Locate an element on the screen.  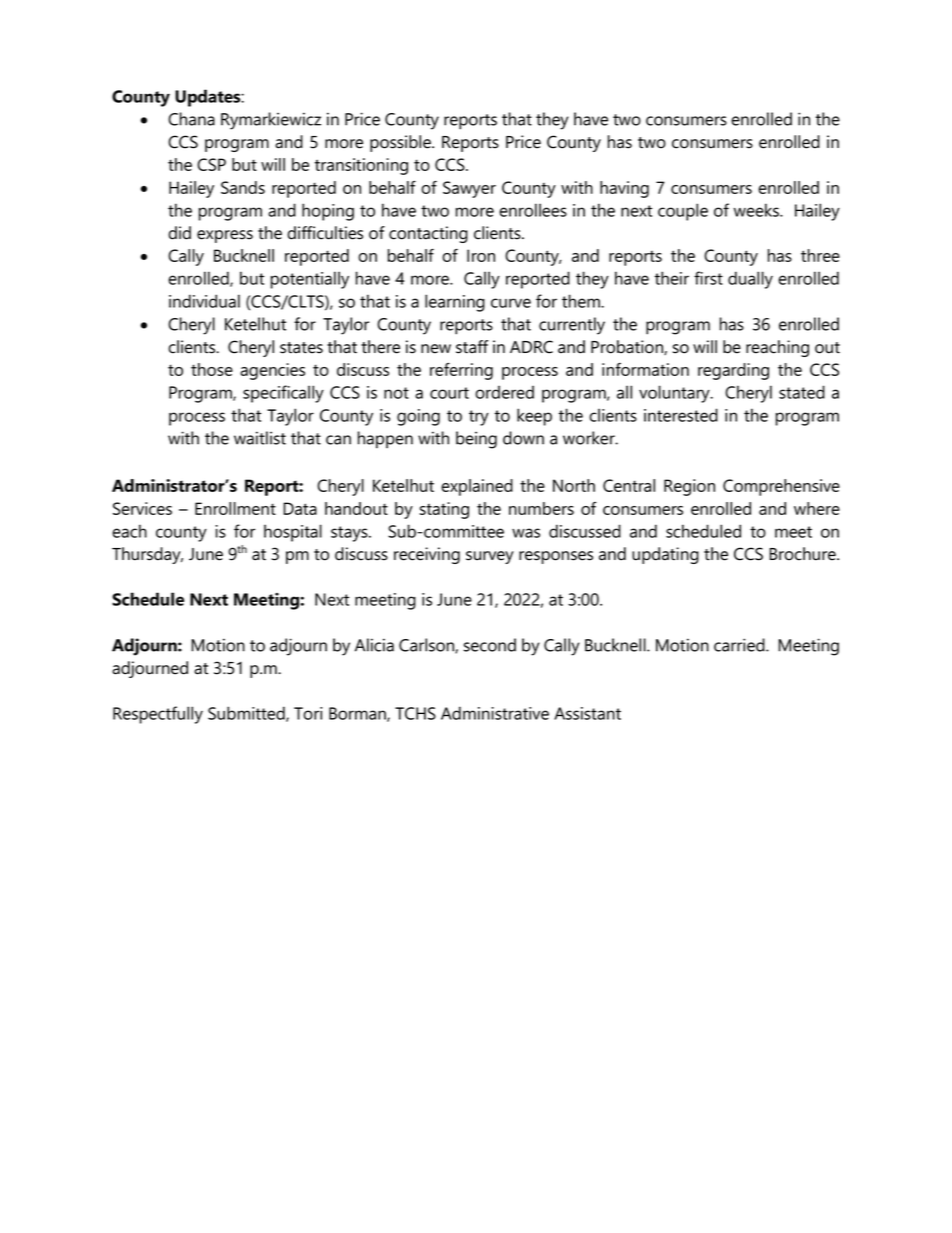
having is located at coordinates (624, 189).
